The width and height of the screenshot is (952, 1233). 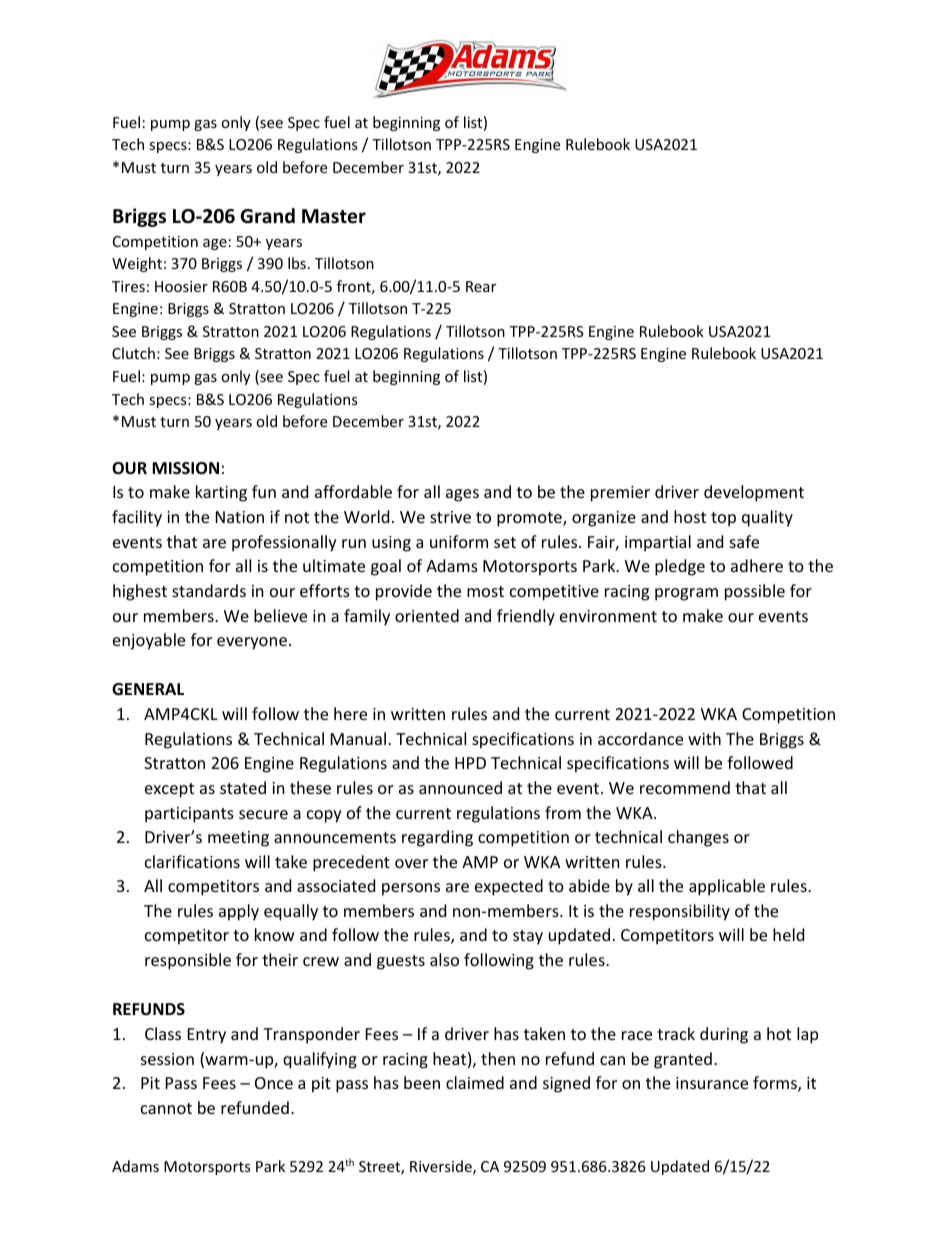 I want to click on recommend, so click(x=685, y=787).
